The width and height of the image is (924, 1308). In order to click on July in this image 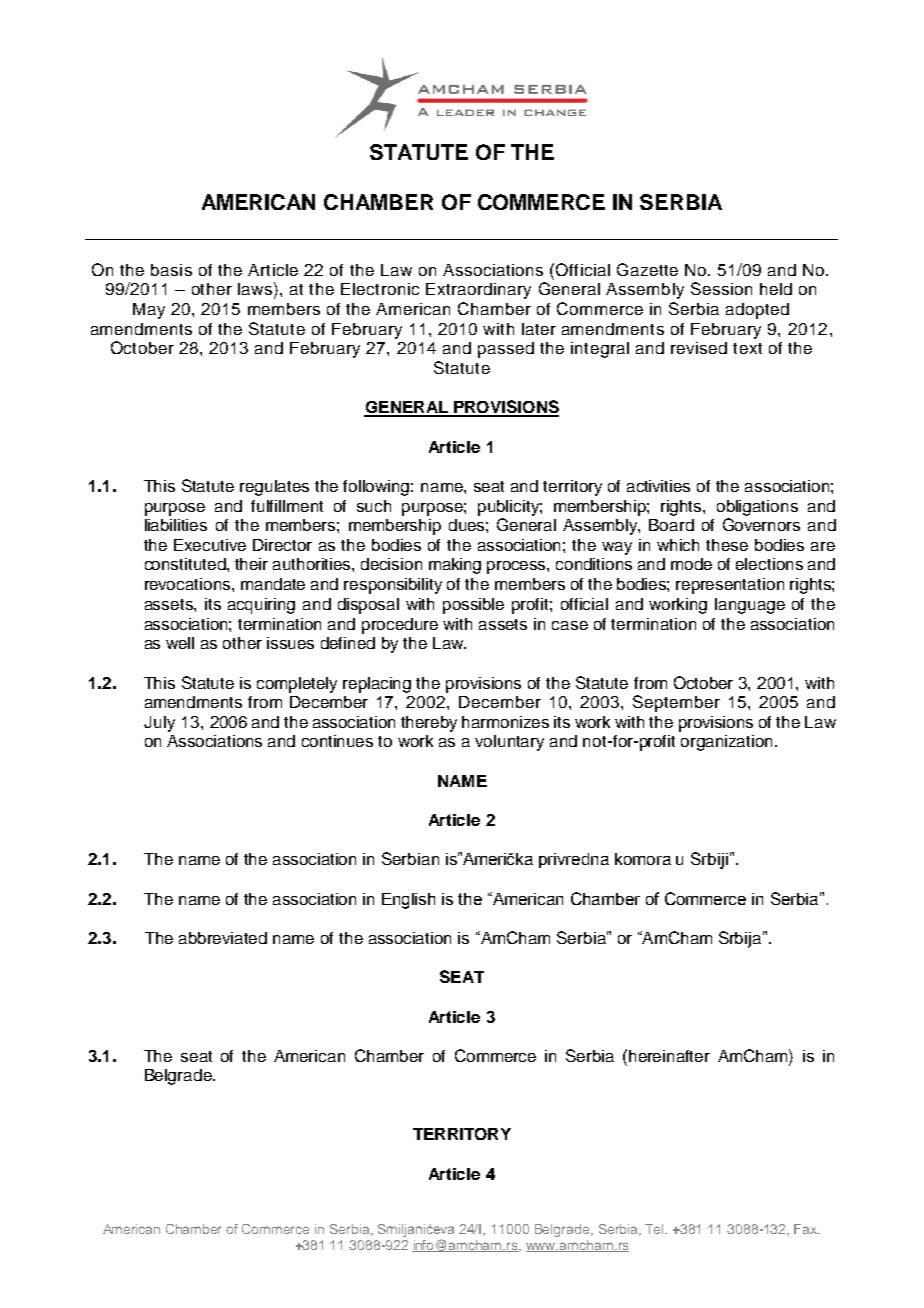, I will do `click(159, 724)`.
